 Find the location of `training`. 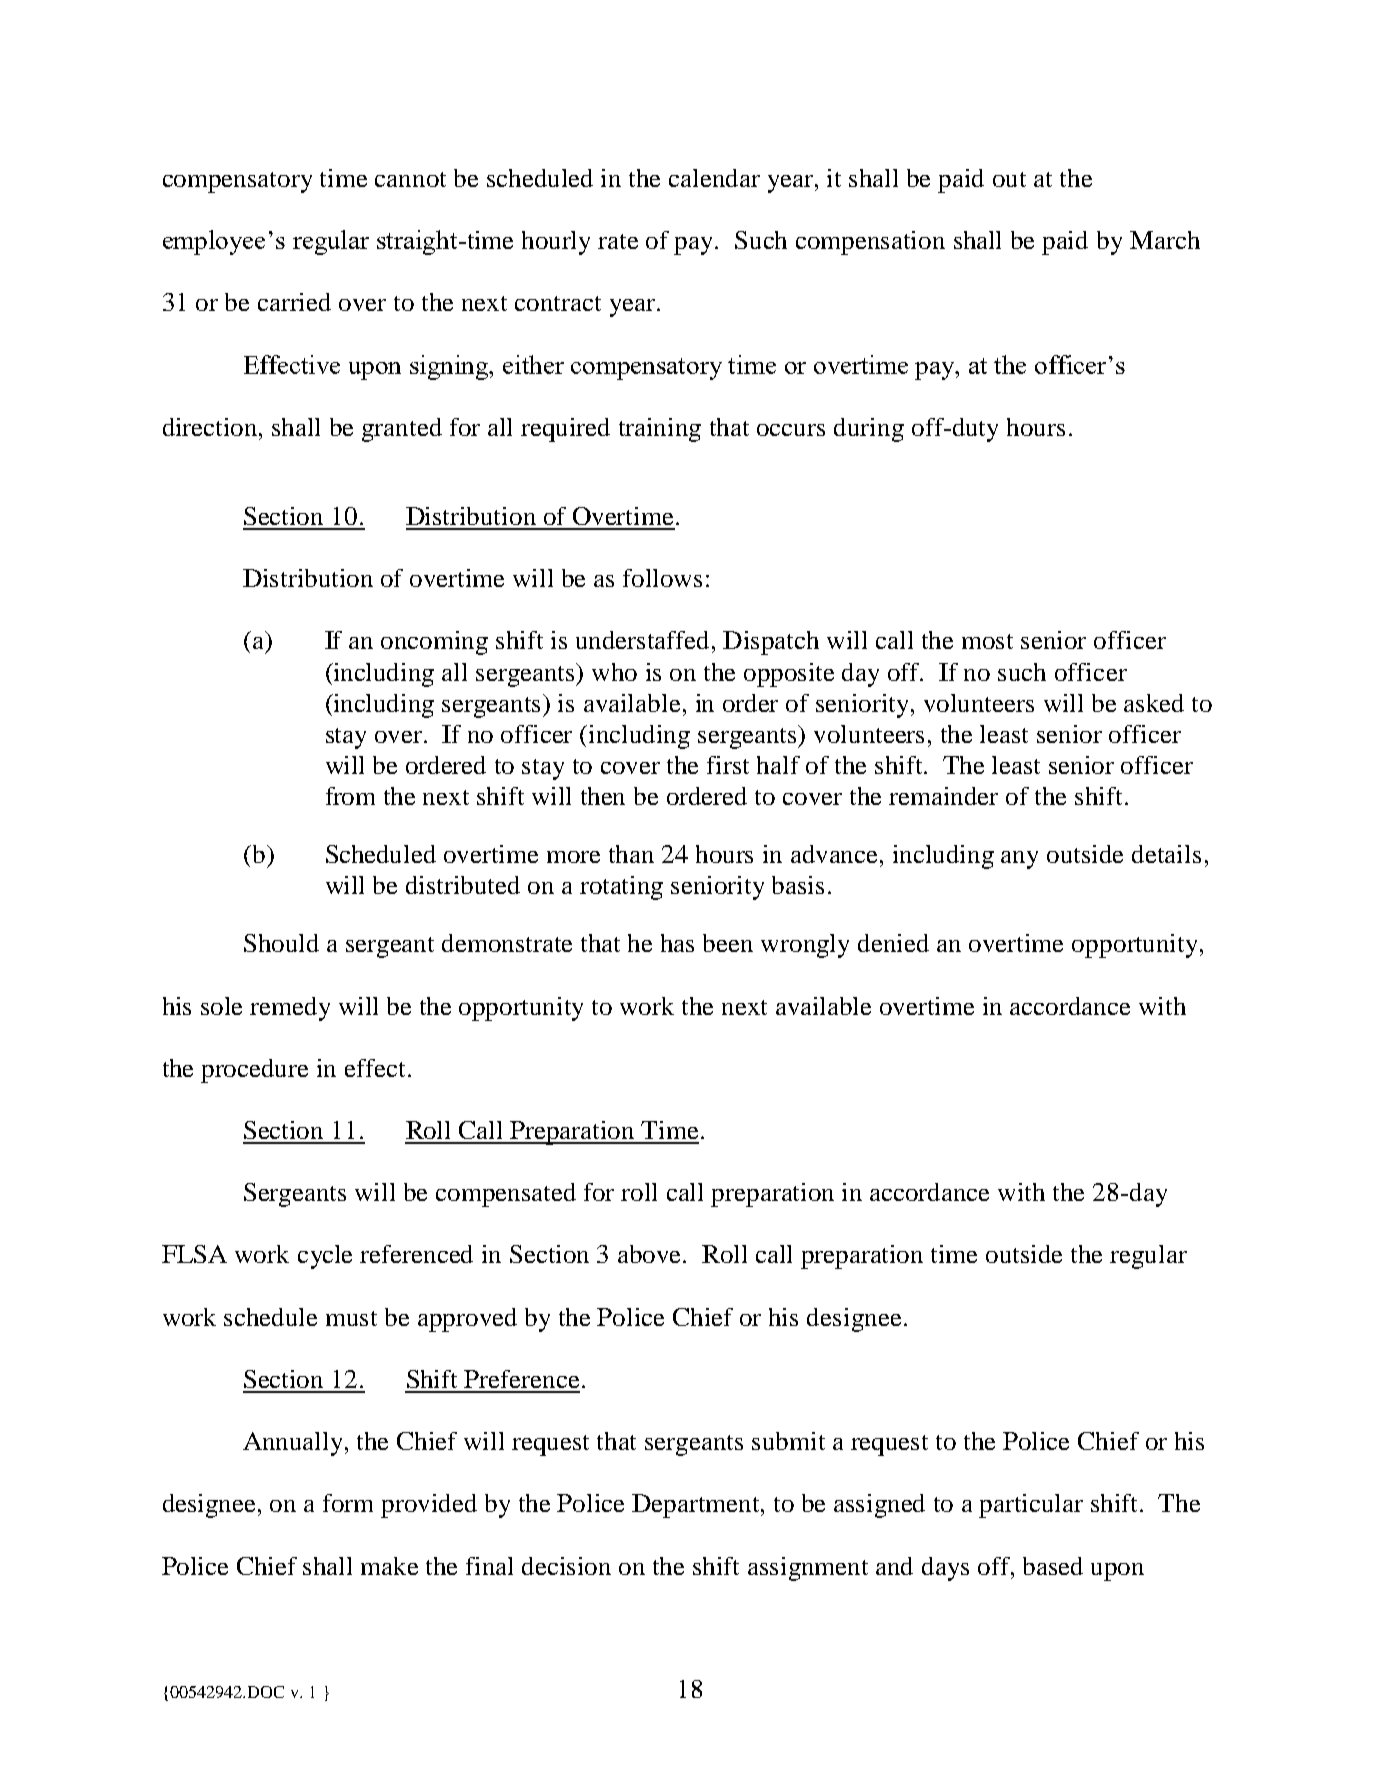

training is located at coordinates (660, 430).
